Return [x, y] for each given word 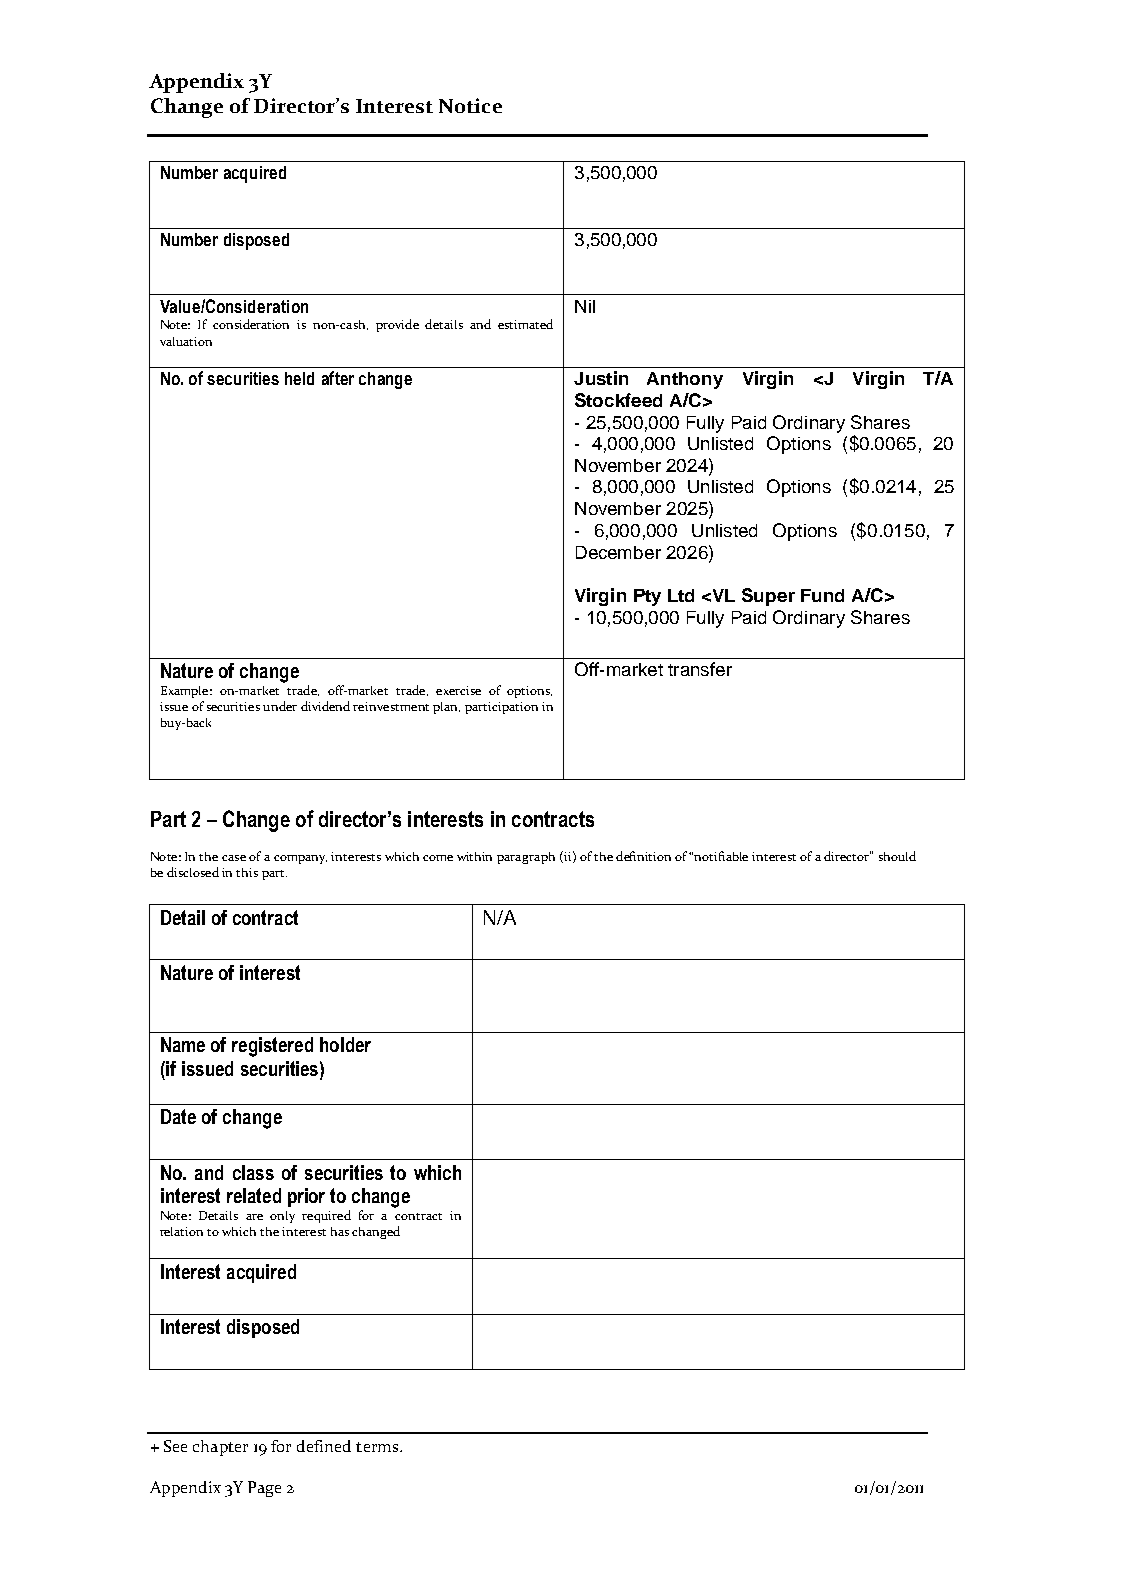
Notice [470, 105]
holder [345, 1044]
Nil [585, 306]
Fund [822, 595]
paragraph [526, 858]
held [299, 378]
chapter [220, 1448]
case [234, 858]
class [253, 1172]
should [897, 856]
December [618, 552]
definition [643, 856]
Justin [601, 378]
